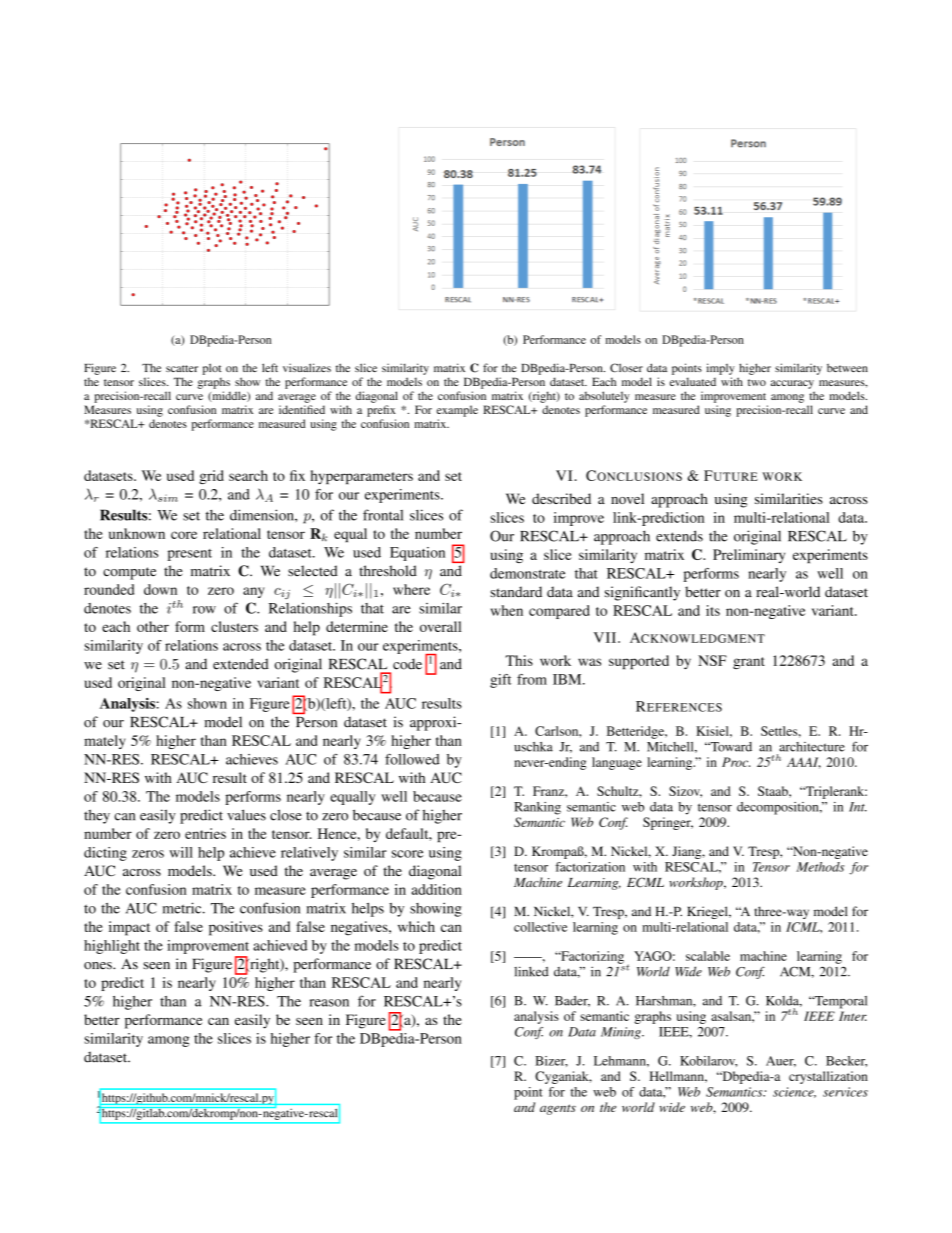  What do you see at coordinates (241, 664) in the document?
I see `extended` at bounding box center [241, 664].
